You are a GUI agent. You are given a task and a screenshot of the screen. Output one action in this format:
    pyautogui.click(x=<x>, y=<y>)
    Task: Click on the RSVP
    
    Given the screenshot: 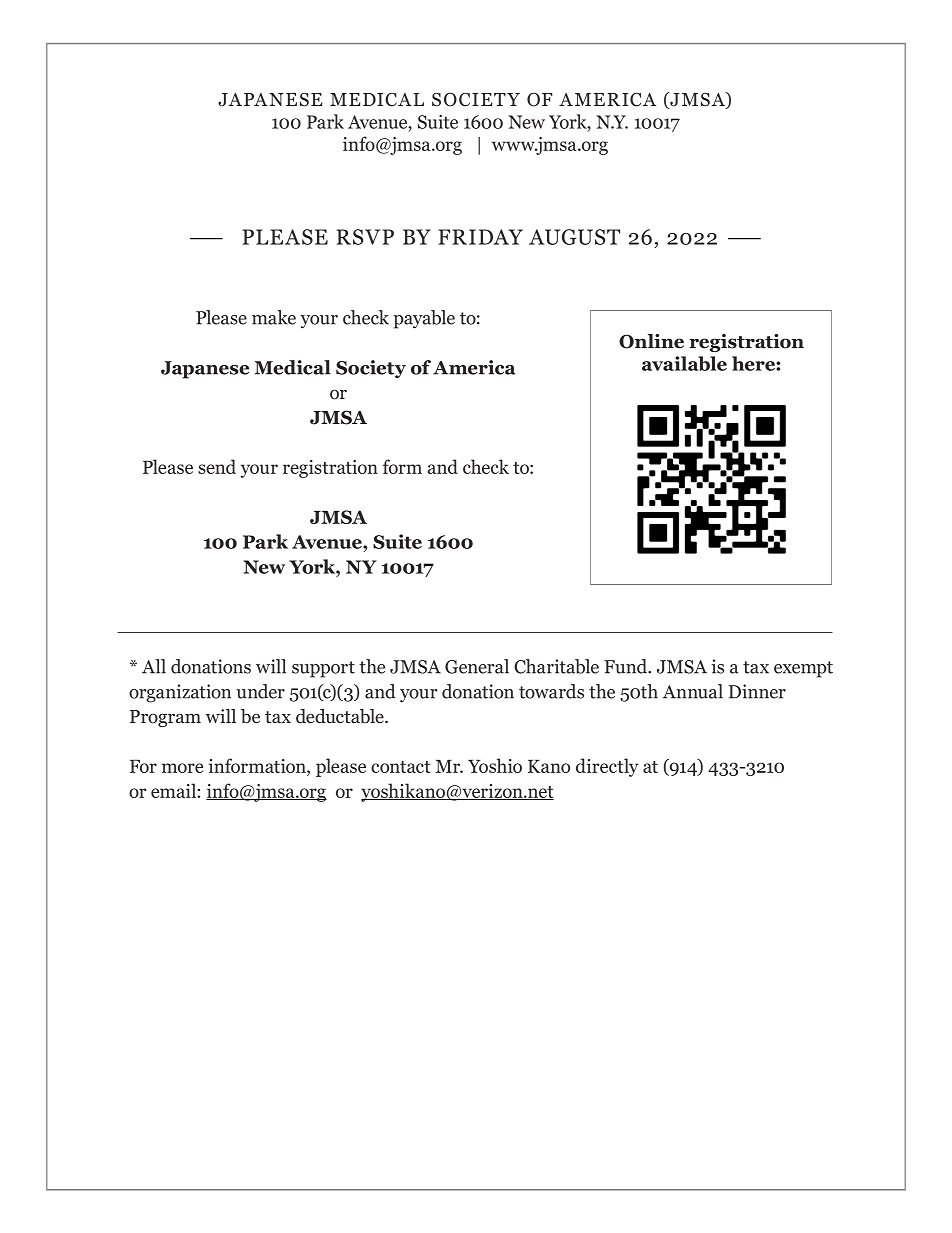 What is the action you would take?
    pyautogui.click(x=365, y=237)
